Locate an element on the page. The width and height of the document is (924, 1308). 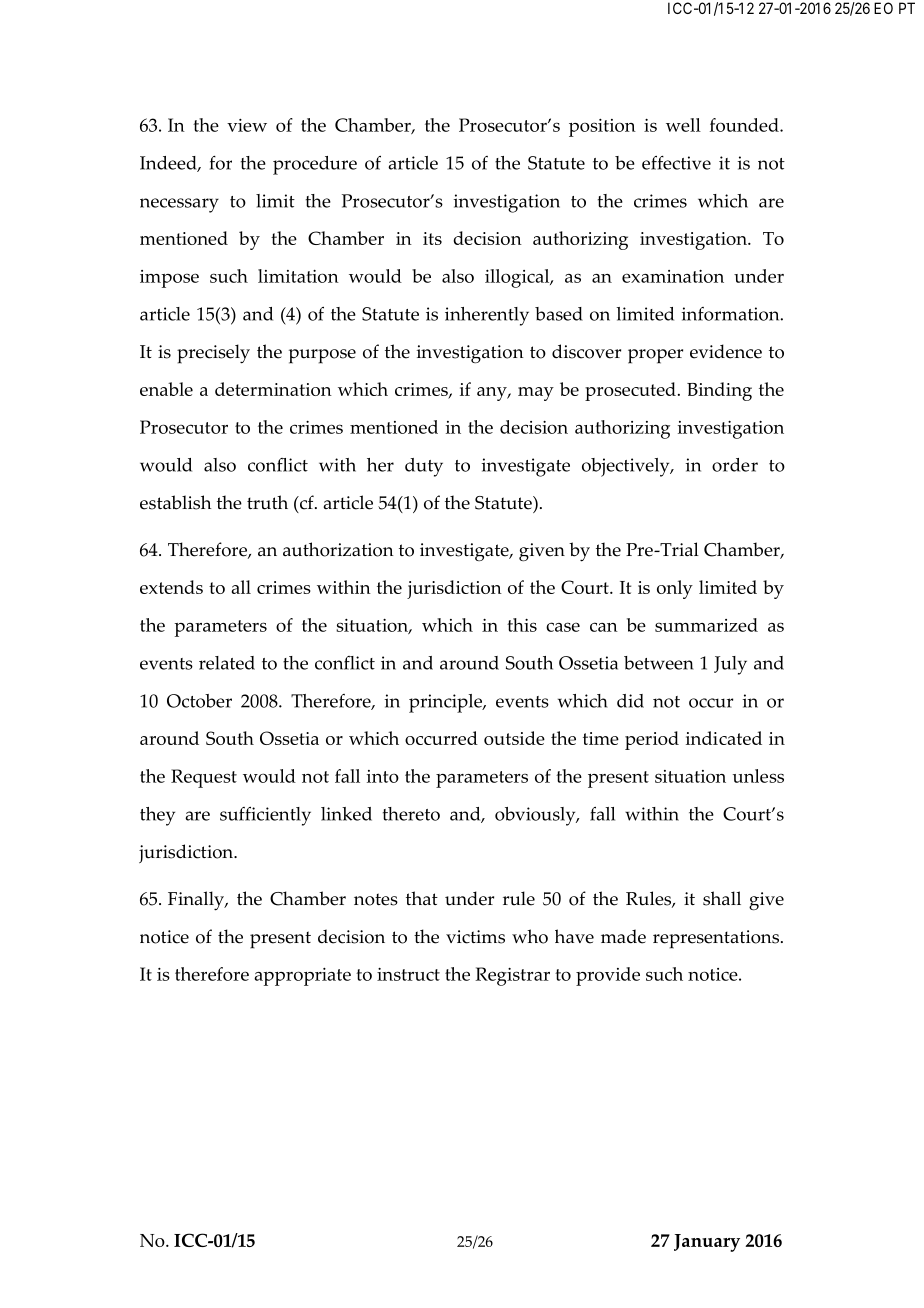
duty is located at coordinates (424, 467).
